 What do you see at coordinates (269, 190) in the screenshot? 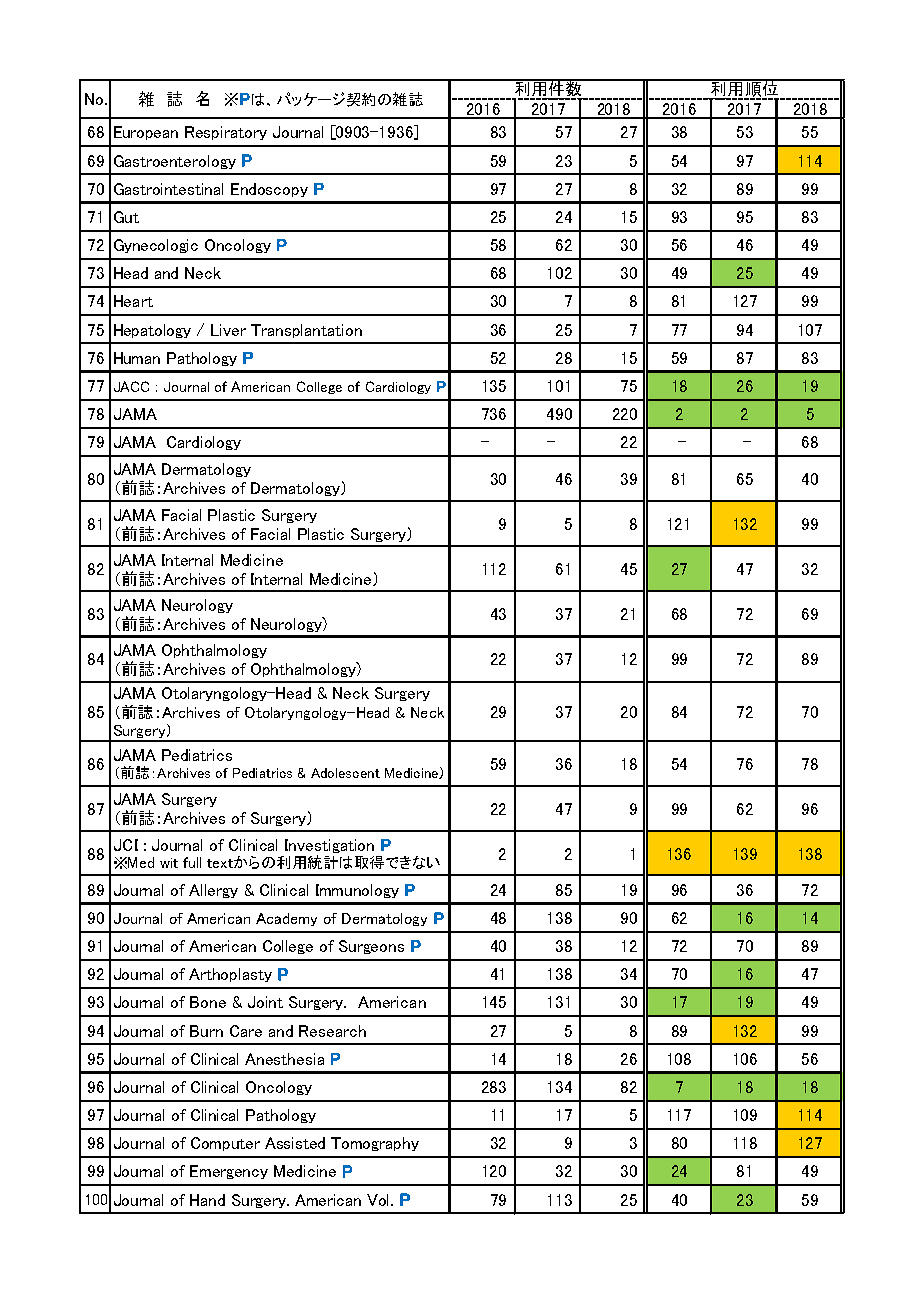
I see `Endoscopy` at bounding box center [269, 190].
